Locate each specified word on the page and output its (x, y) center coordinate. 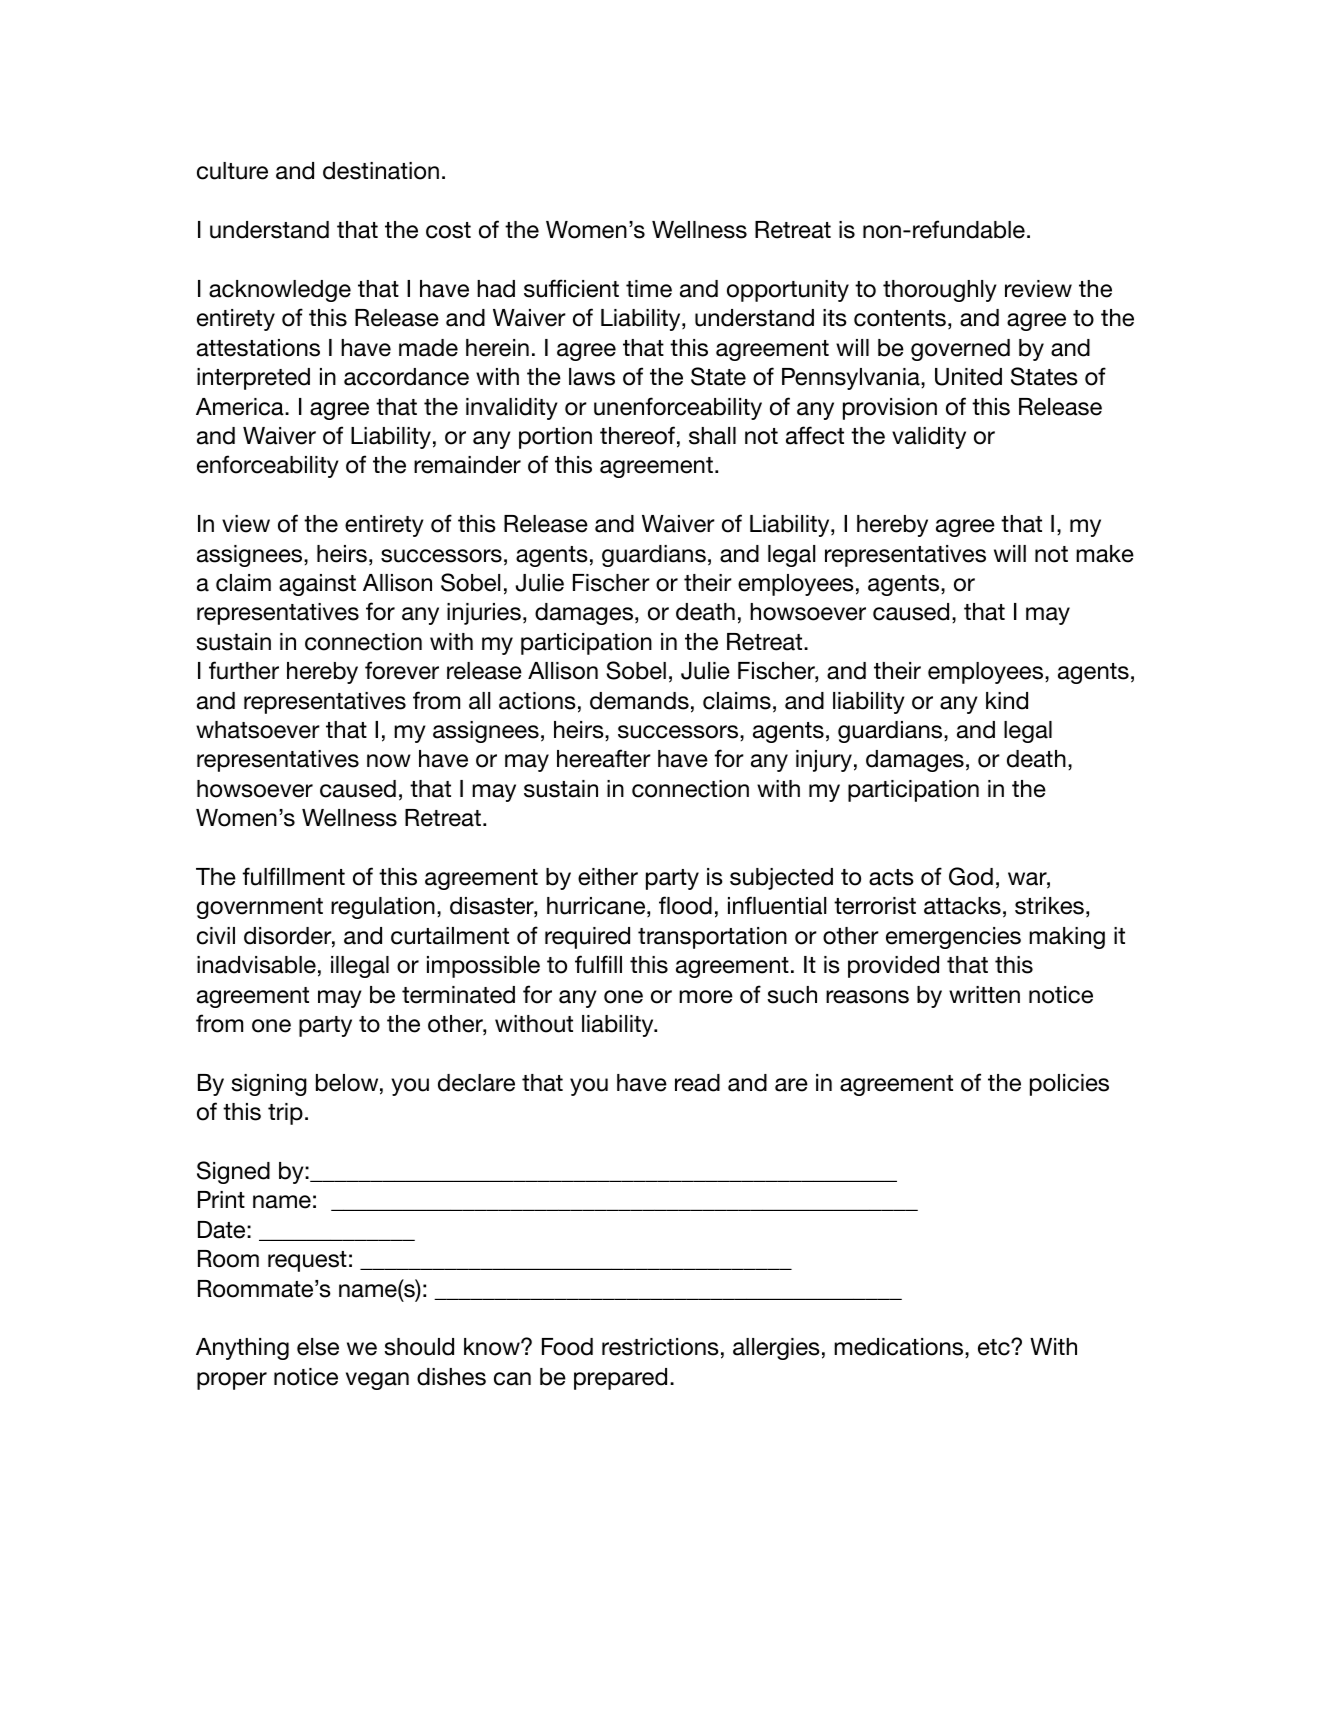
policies (1069, 1085)
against (317, 585)
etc (995, 1347)
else (318, 1347)
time (649, 289)
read (697, 1083)
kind (1007, 701)
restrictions (660, 1347)
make (1105, 554)
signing (269, 1085)
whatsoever (258, 730)
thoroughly (940, 291)
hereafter (604, 758)
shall (712, 436)
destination (381, 171)
